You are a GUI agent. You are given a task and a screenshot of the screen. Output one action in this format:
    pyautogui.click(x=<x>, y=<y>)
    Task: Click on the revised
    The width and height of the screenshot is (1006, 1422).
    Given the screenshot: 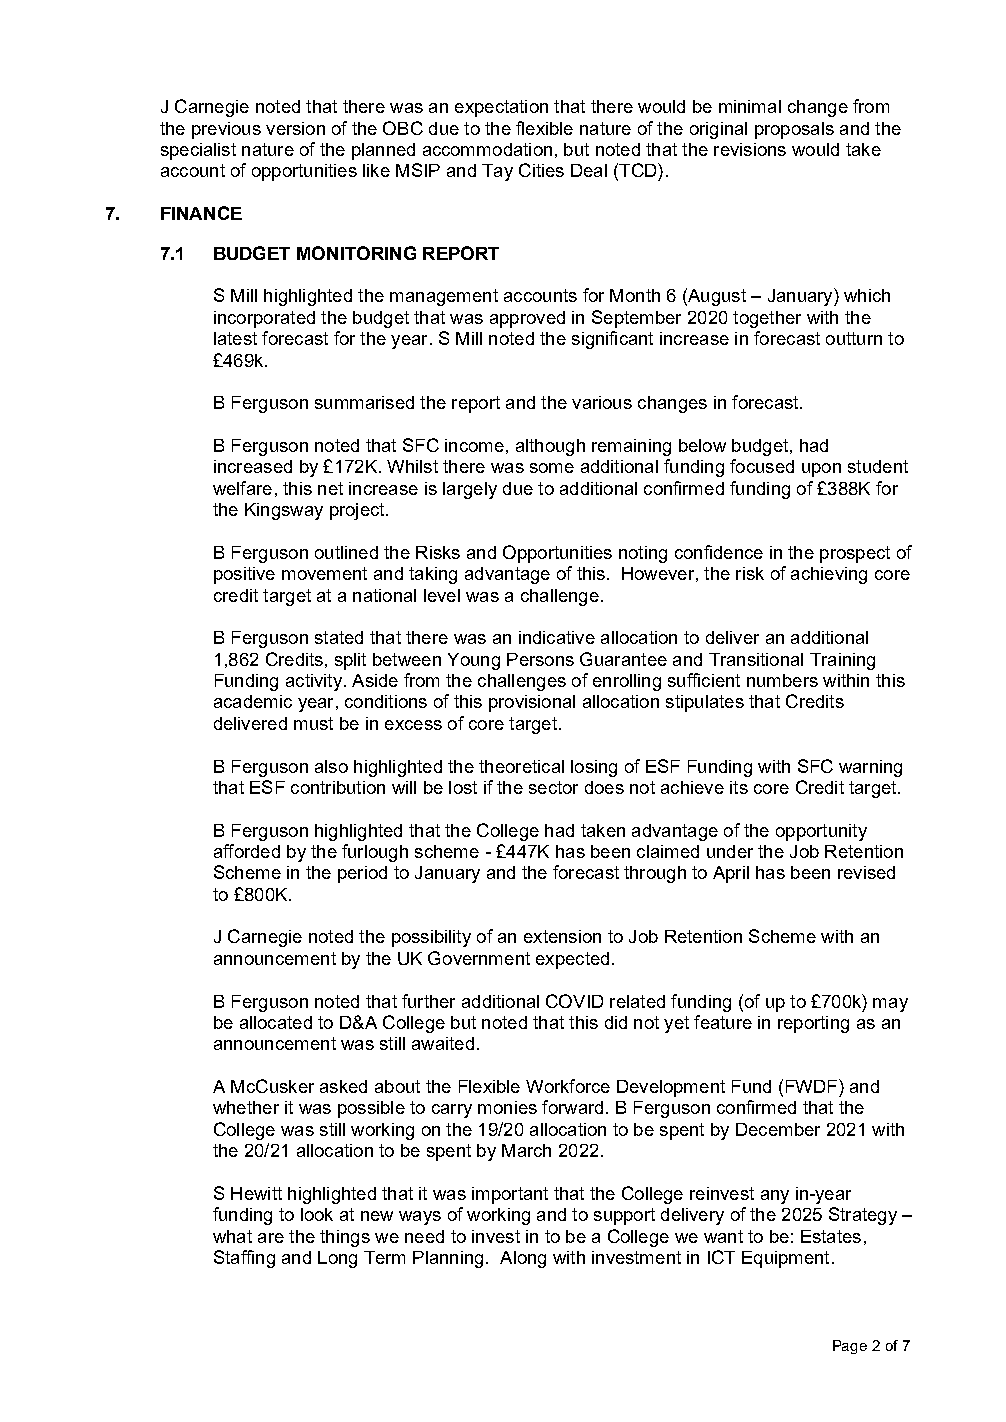 What is the action you would take?
    pyautogui.click(x=866, y=872)
